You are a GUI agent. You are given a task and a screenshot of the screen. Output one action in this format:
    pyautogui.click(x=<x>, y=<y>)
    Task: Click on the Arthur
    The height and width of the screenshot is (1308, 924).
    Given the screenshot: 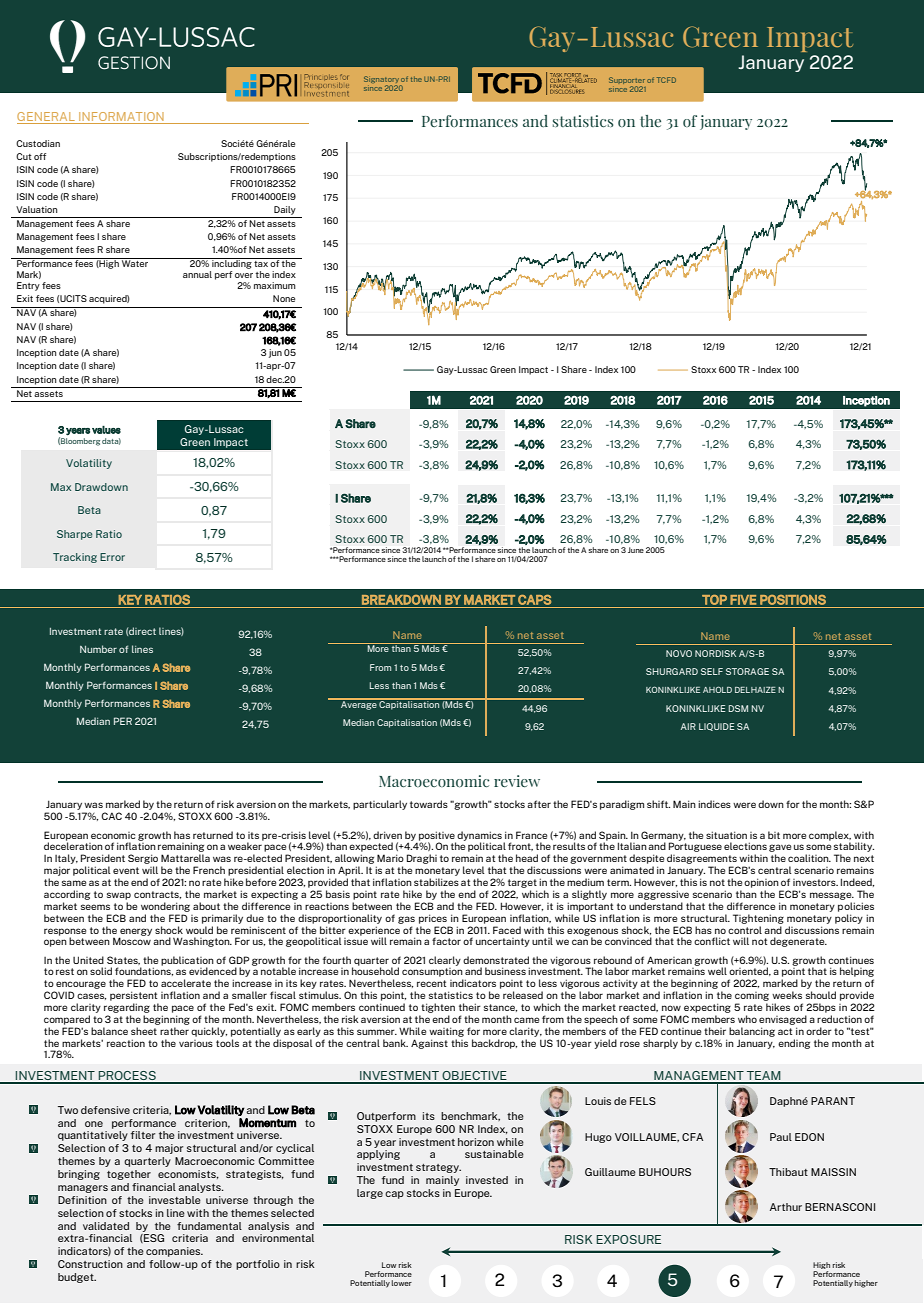 What is the action you would take?
    pyautogui.click(x=786, y=1207)
